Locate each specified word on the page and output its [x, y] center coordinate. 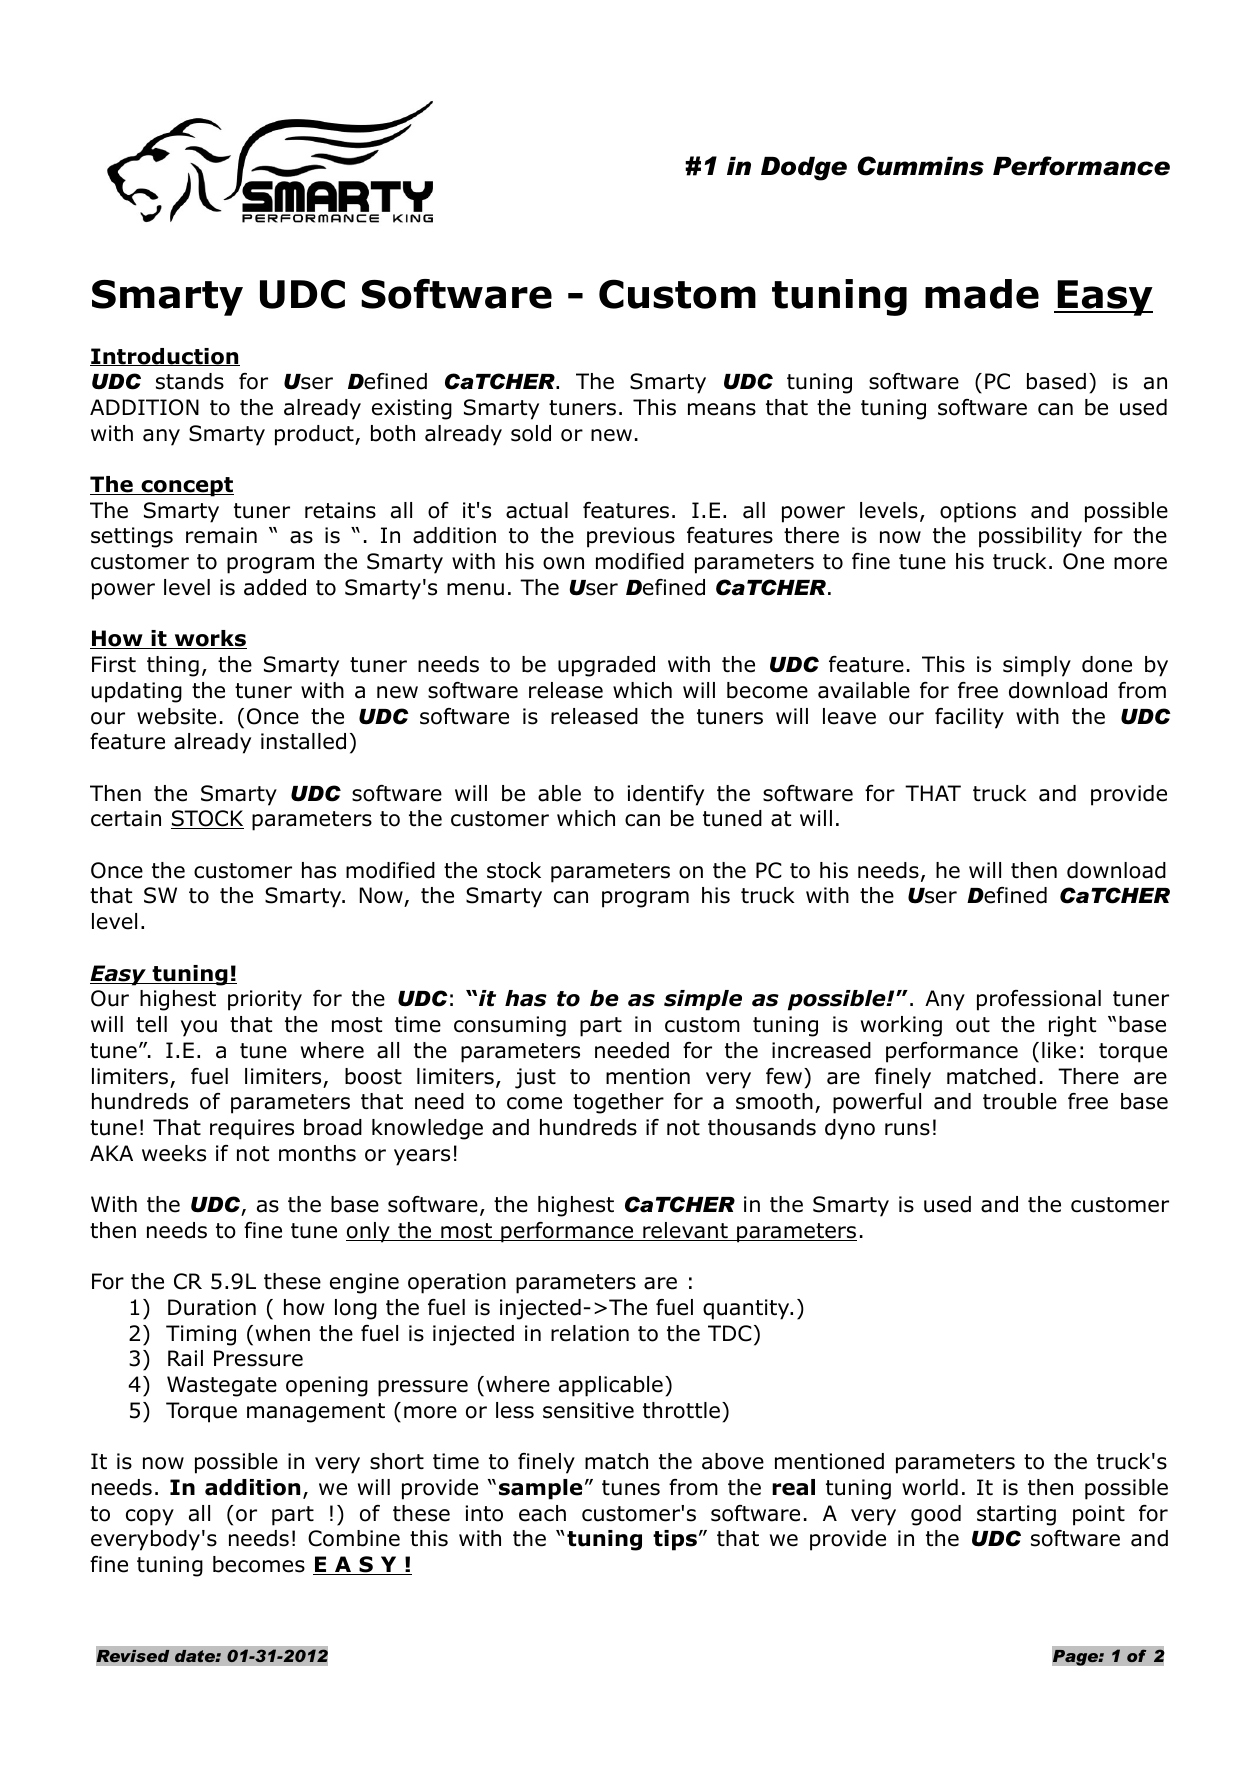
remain [221, 535]
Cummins [920, 166]
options [978, 512]
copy [150, 1517]
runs [907, 1129]
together [618, 1103]
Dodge [804, 169]
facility [969, 718]
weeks [174, 1153]
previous [631, 537]
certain [126, 818]
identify [666, 795]
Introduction [165, 357]
